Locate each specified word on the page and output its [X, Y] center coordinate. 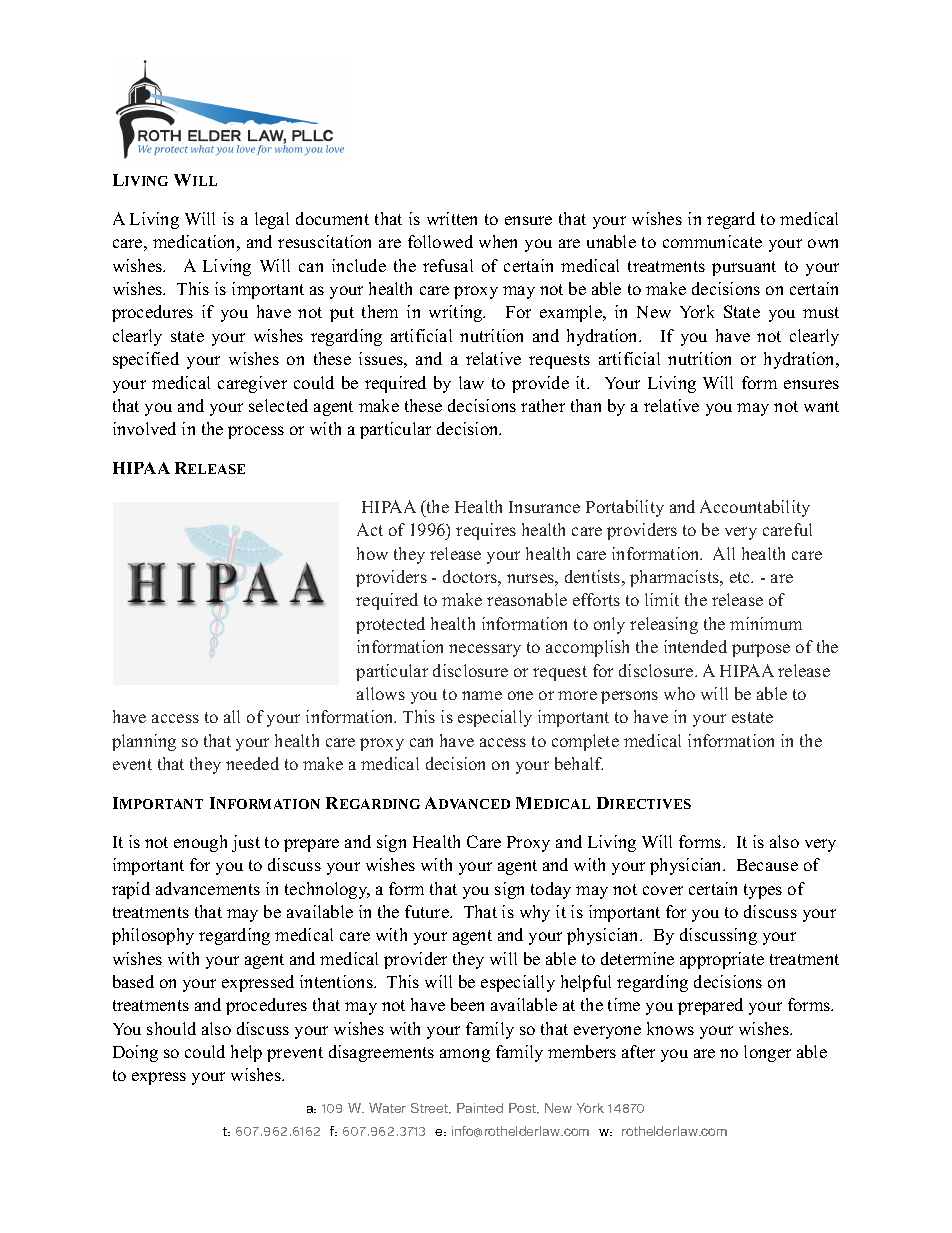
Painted [480, 1108]
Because [767, 865]
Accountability [755, 508]
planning [144, 742]
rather [543, 405]
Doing [135, 1053]
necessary [485, 650]
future [428, 911]
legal [272, 220]
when [498, 241]
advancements [208, 888]
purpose [761, 650]
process [256, 432]
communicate [712, 241]
